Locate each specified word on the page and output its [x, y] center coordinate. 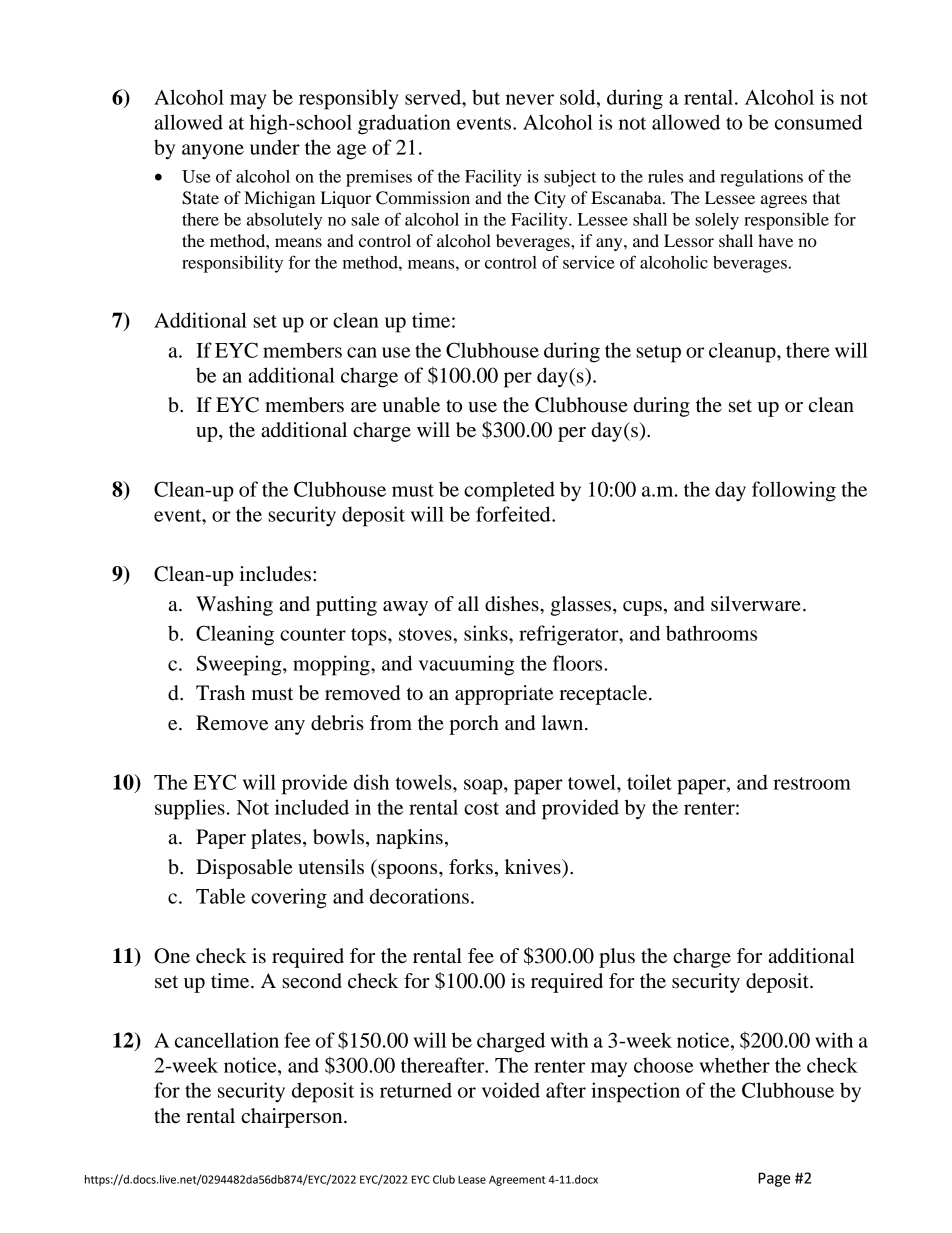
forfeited [514, 514]
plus [617, 958]
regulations [761, 178]
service [589, 262]
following [794, 491]
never [530, 99]
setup [658, 354]
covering [289, 898]
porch [474, 725]
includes [276, 574]
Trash [220, 693]
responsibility [232, 264]
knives [534, 867]
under [275, 147]
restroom [812, 783]
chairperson [293, 1118]
